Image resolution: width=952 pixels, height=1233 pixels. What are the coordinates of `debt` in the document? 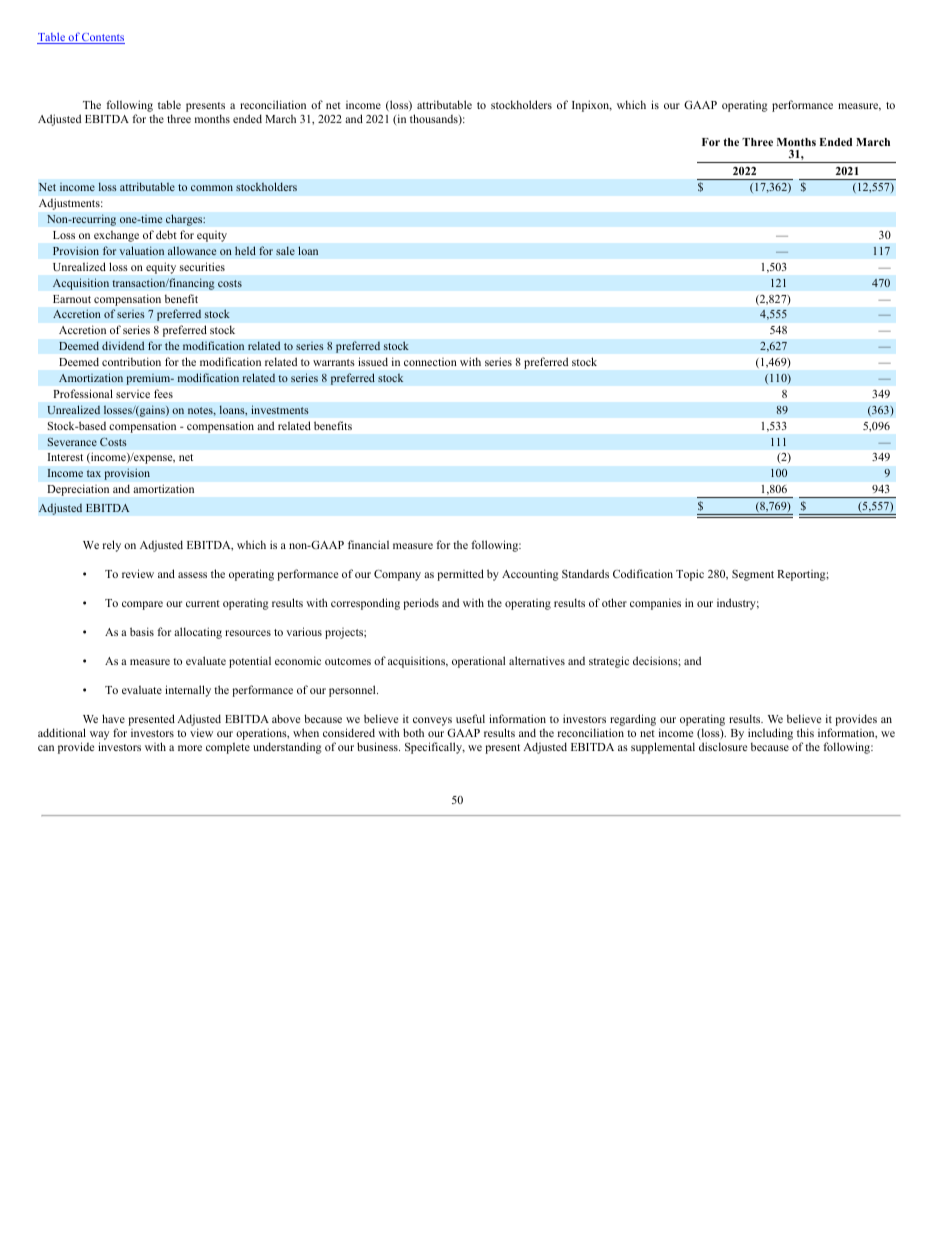 It's located at (166, 234).
